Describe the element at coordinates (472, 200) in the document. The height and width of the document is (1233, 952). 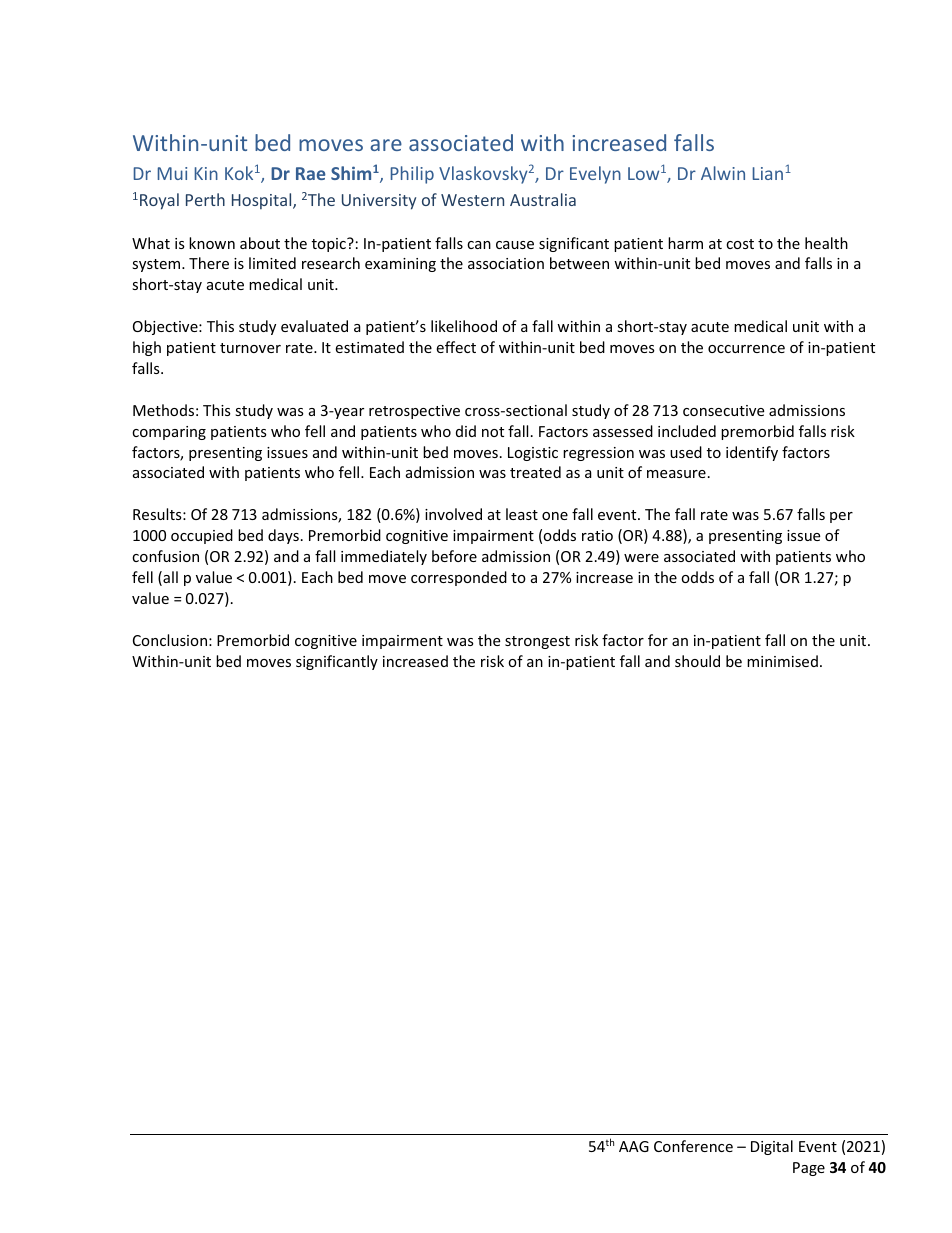
I see `Western` at that location.
